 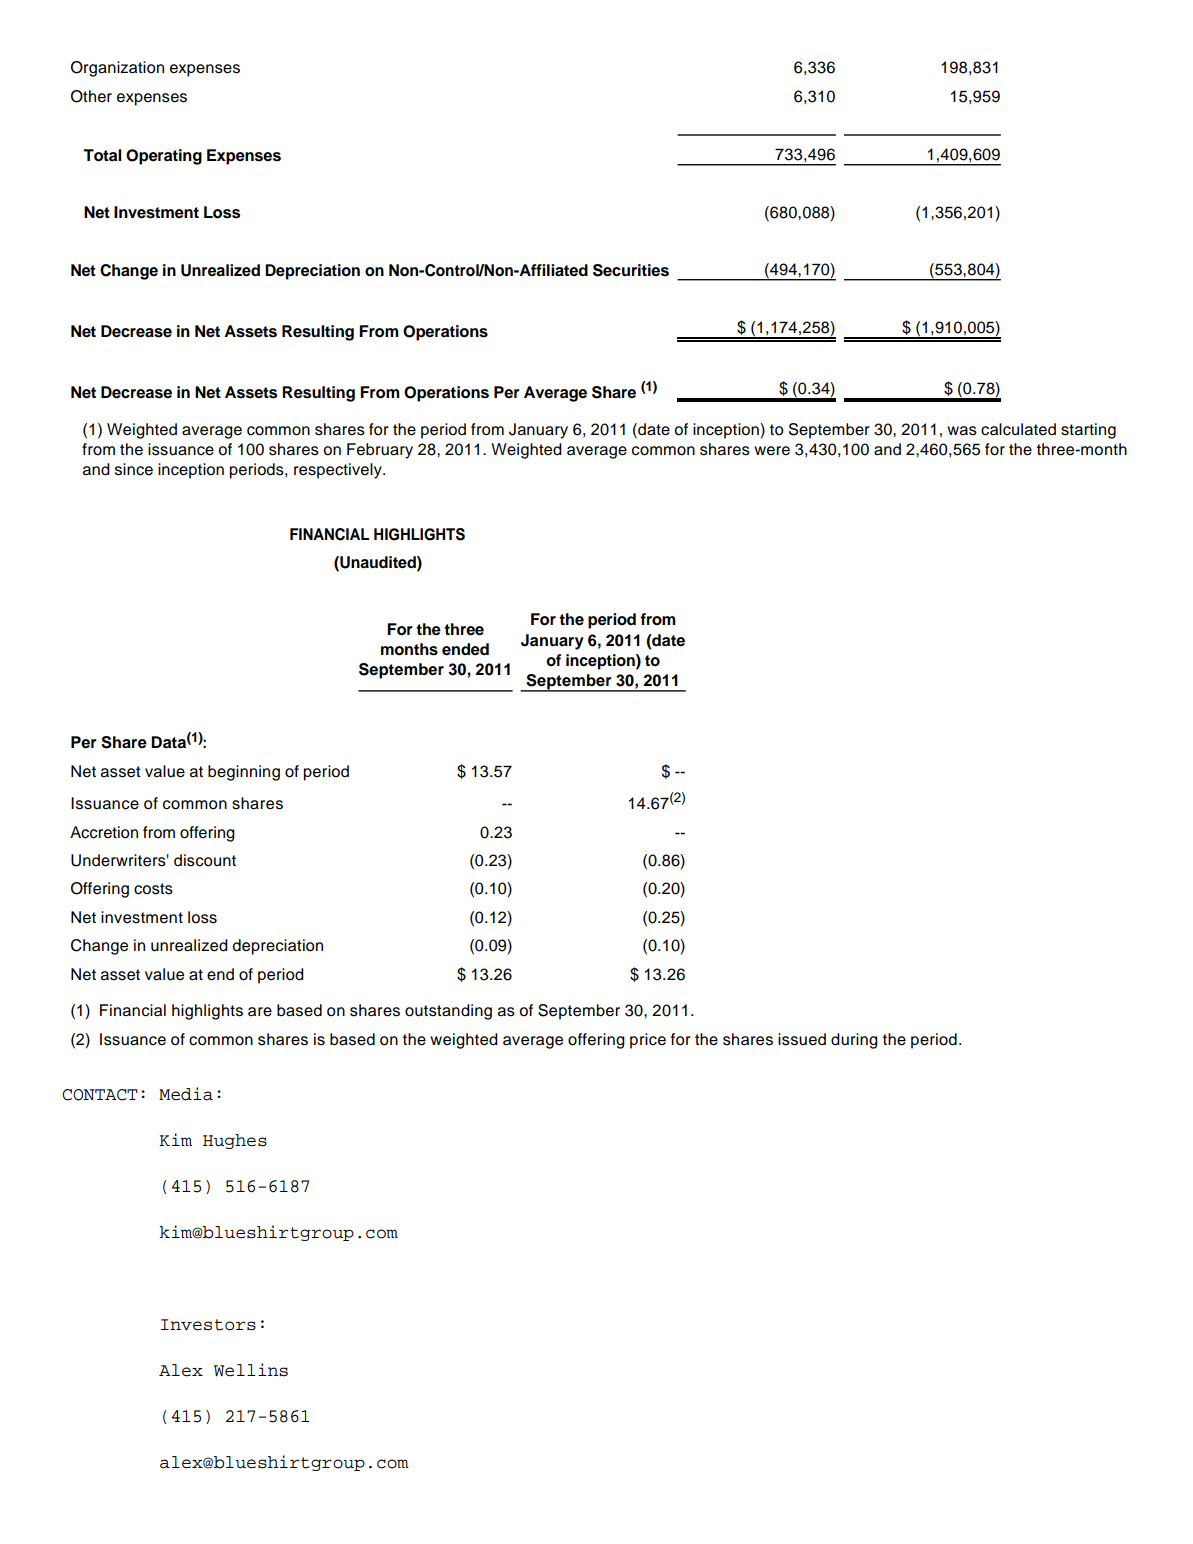 I want to click on discount, so click(x=205, y=860).
